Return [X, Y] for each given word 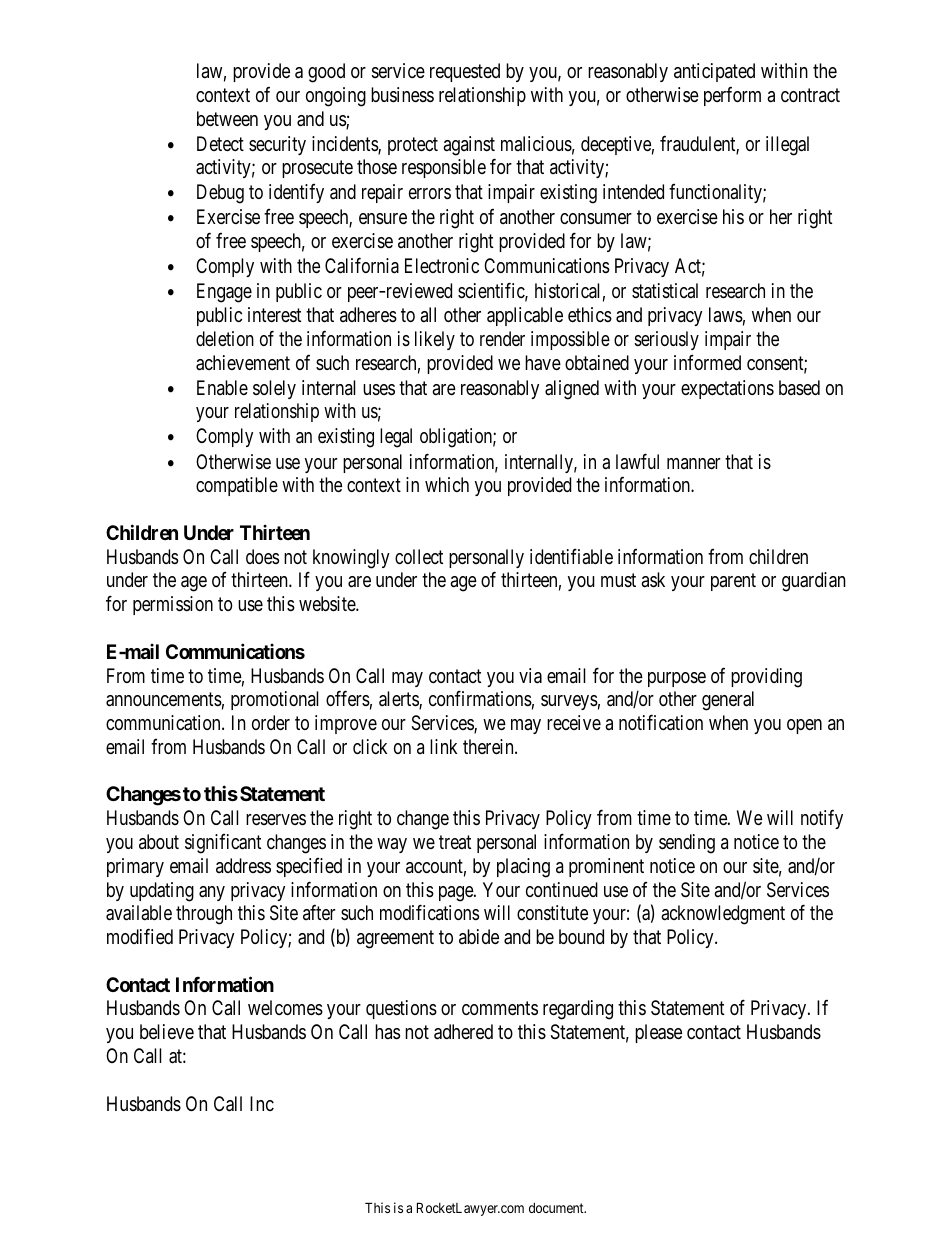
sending [687, 844]
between [227, 118]
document [557, 1208]
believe [167, 1031]
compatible [237, 486]
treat [455, 842]
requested [465, 72]
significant [223, 844]
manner [693, 463]
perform [732, 96]
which [447, 484]
